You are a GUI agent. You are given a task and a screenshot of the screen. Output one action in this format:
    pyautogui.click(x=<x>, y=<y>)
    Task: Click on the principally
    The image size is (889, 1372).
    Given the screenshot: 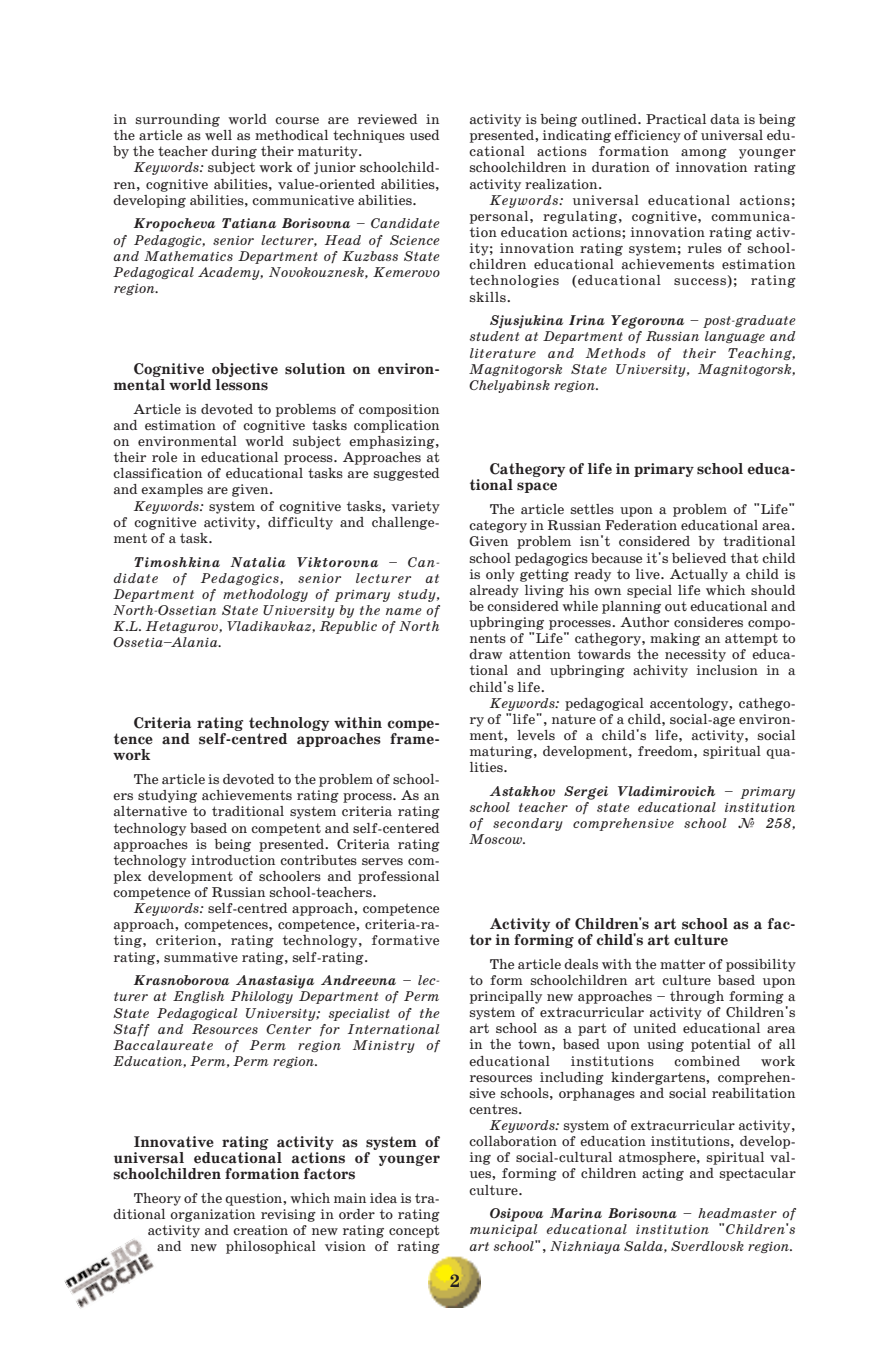 What is the action you would take?
    pyautogui.click(x=506, y=997)
